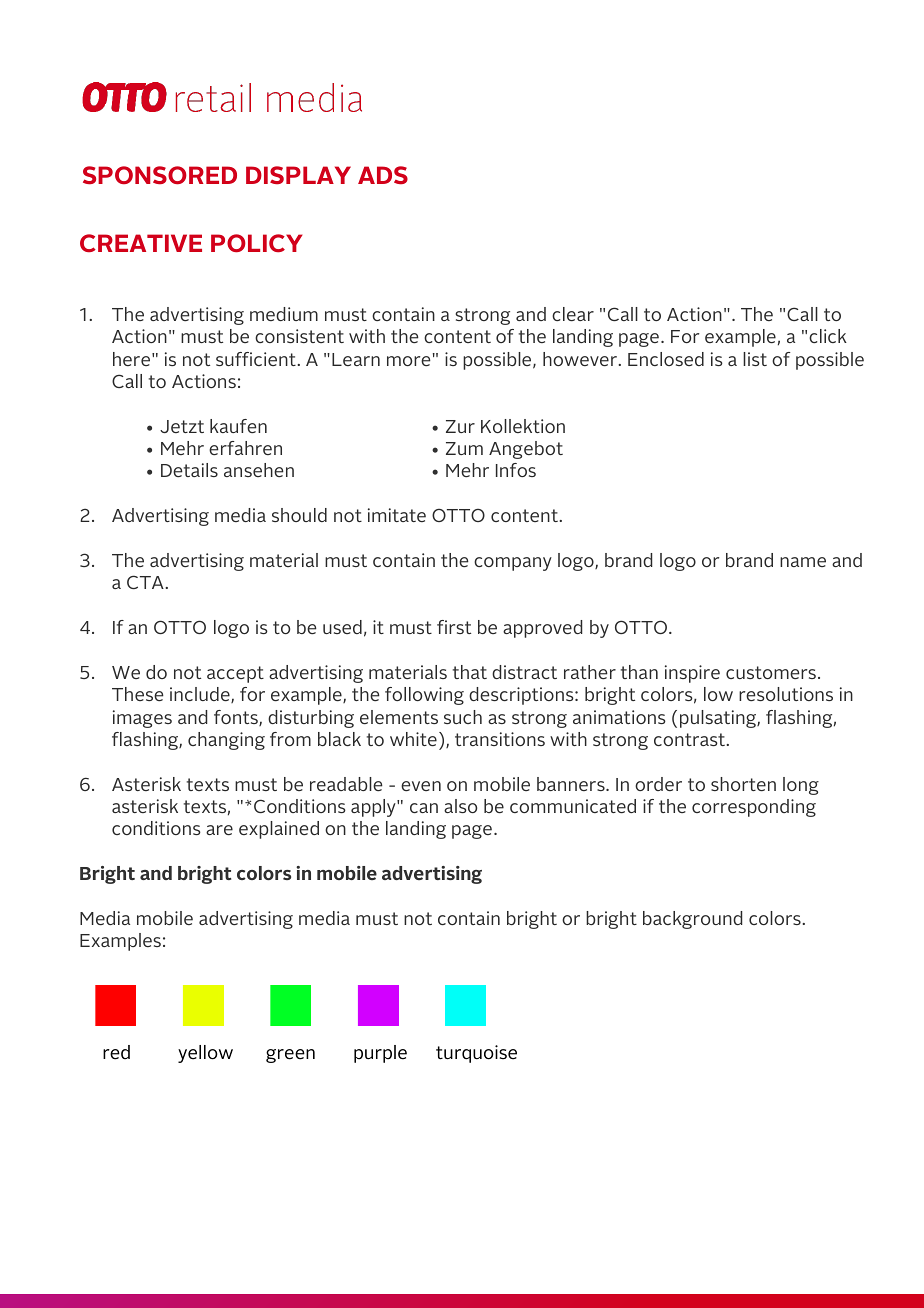  I want to click on click, so click(828, 336).
